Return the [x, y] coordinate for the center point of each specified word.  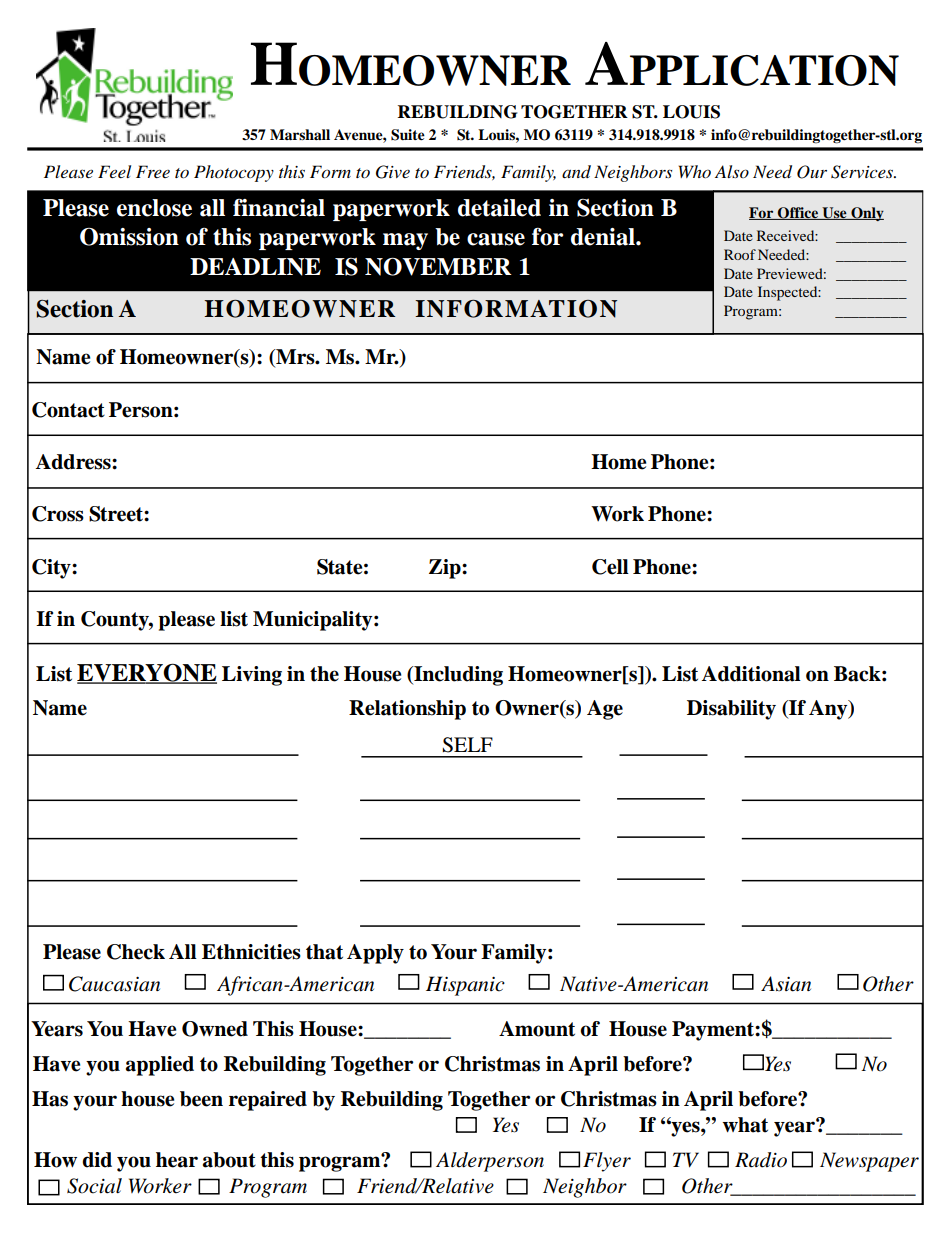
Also [732, 171]
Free [153, 171]
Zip [446, 569]
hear [177, 1160]
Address [74, 462]
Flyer [607, 1162]
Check [136, 952]
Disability [731, 710]
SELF [467, 745]
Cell [610, 567]
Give [393, 172]
